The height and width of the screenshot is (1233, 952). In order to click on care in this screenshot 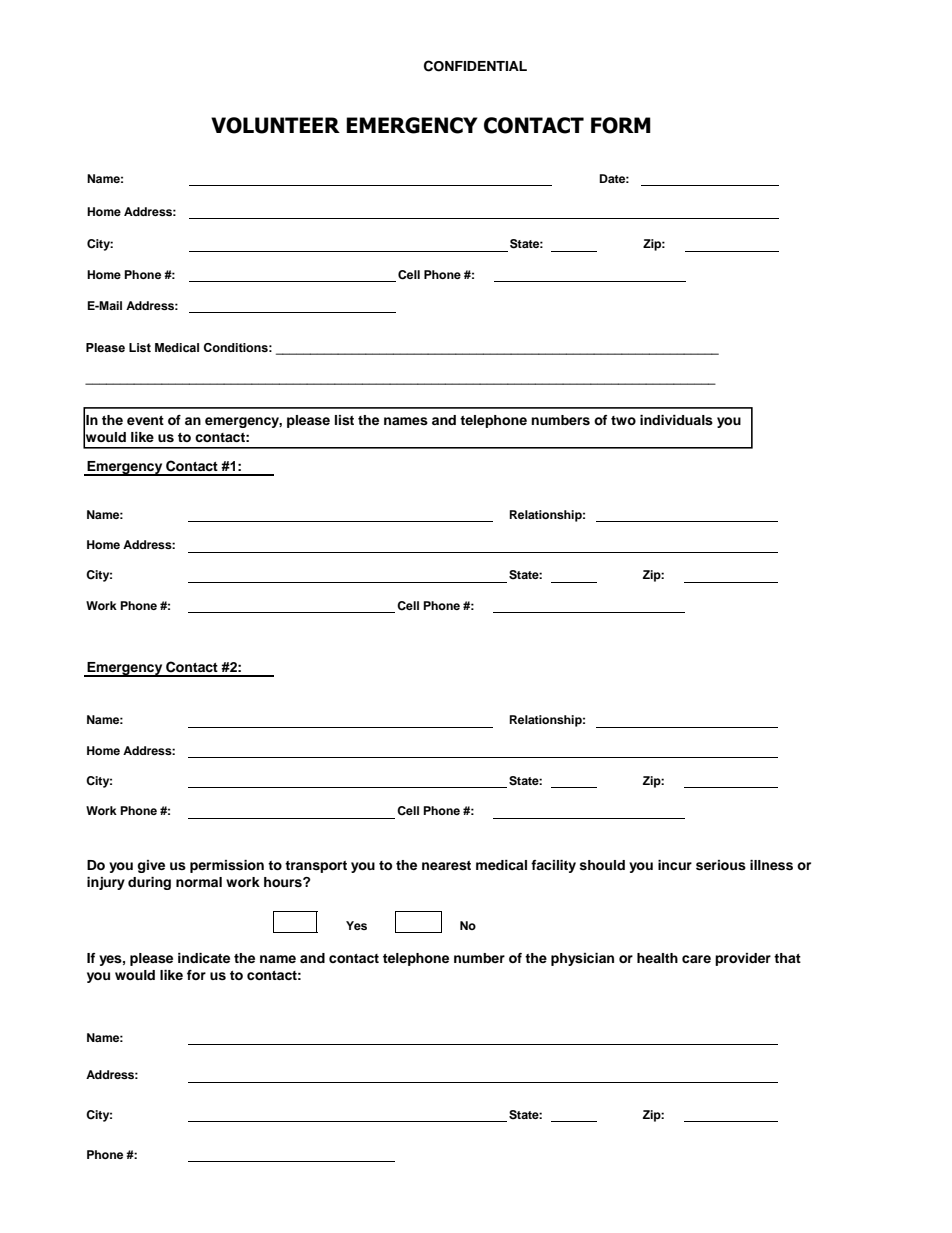, I will do `click(696, 959)`.
